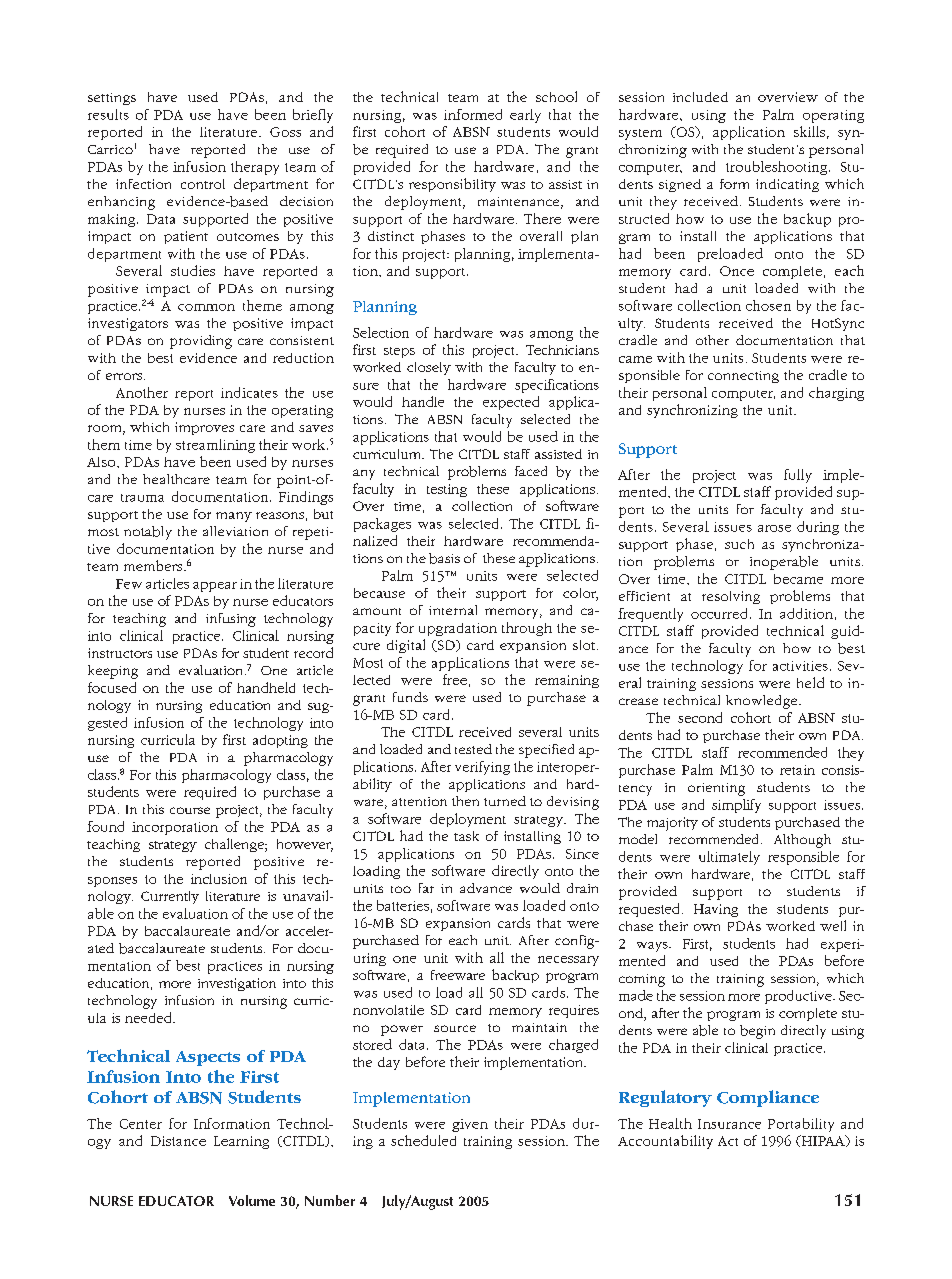 The image size is (952, 1279). What do you see at coordinates (778, 168) in the screenshot?
I see `troubleshooting` at bounding box center [778, 168].
